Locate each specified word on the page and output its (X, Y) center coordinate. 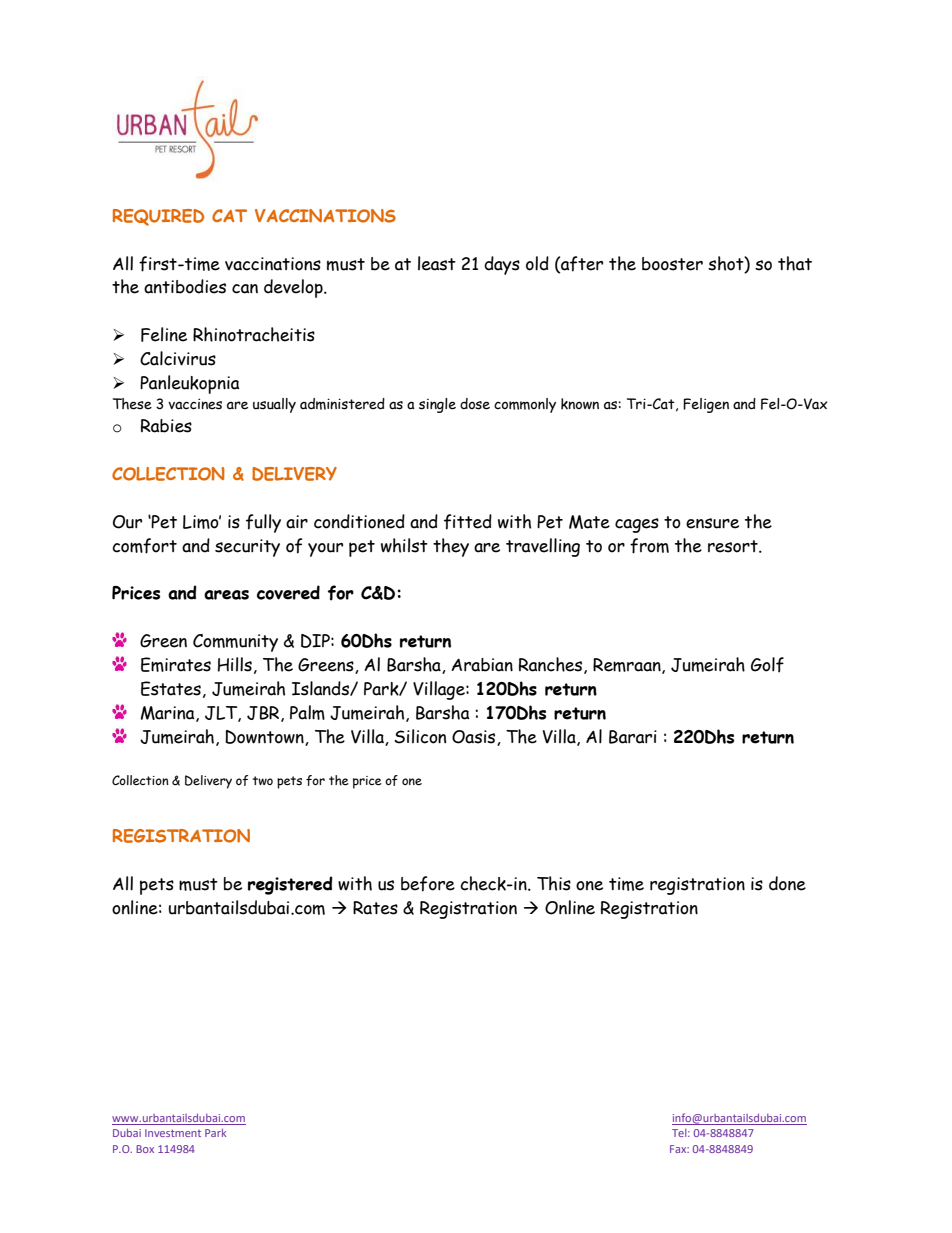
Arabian (482, 665)
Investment (173, 1133)
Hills (235, 664)
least (437, 263)
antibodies (185, 286)
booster (672, 264)
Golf (767, 665)
